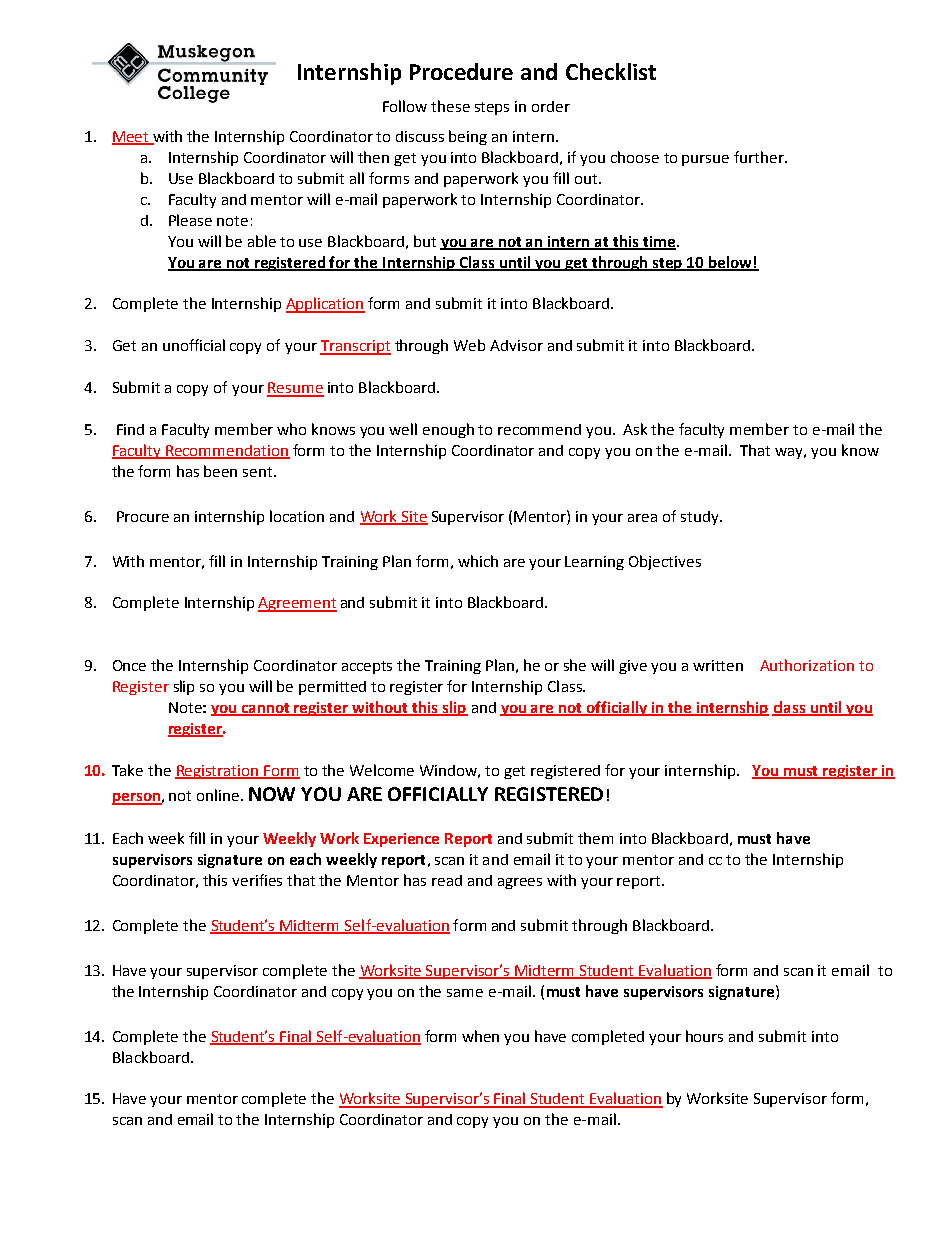 This document has width=952, height=1233. I want to click on same, so click(465, 993).
